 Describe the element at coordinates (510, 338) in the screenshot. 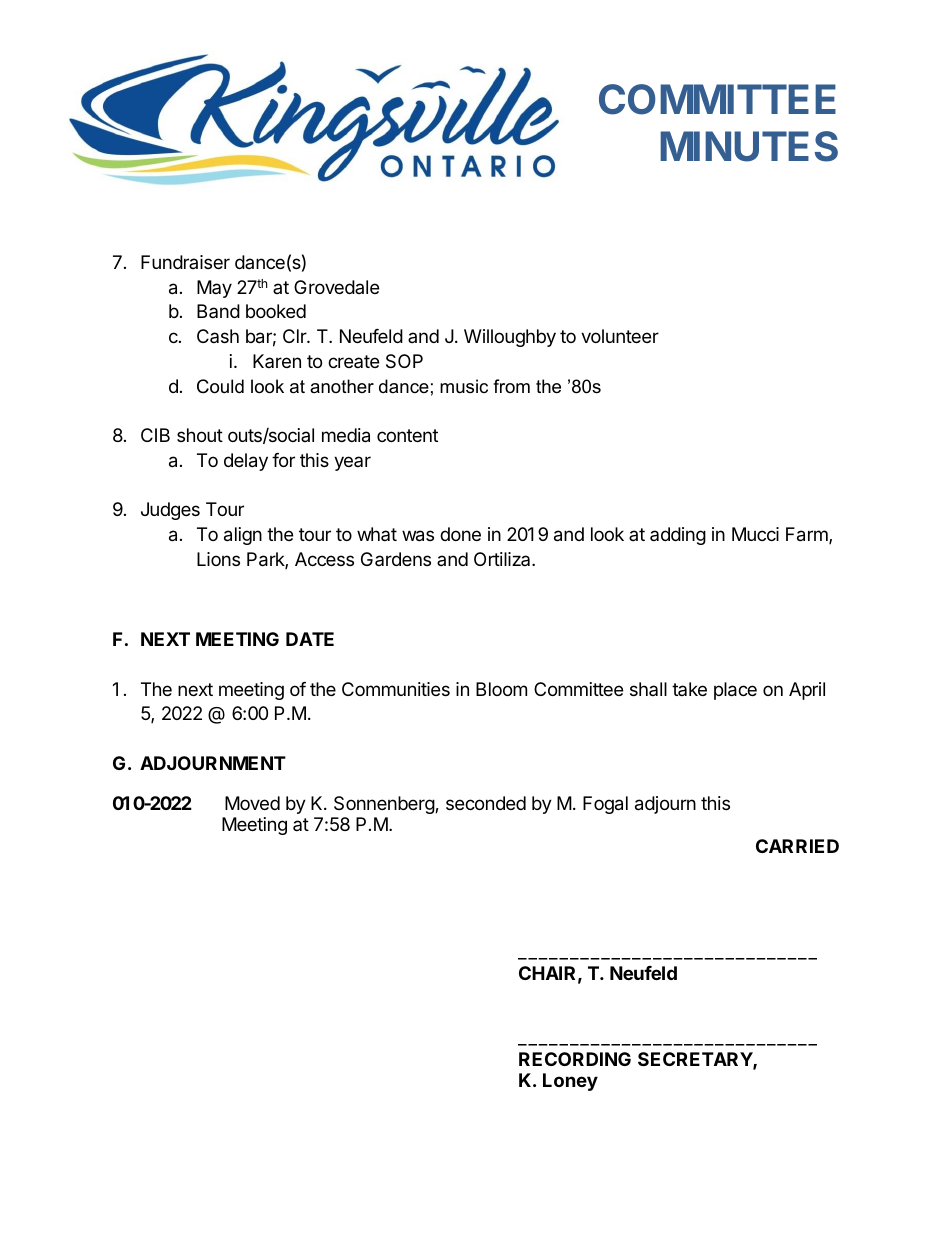

I see `Willoughby` at that location.
